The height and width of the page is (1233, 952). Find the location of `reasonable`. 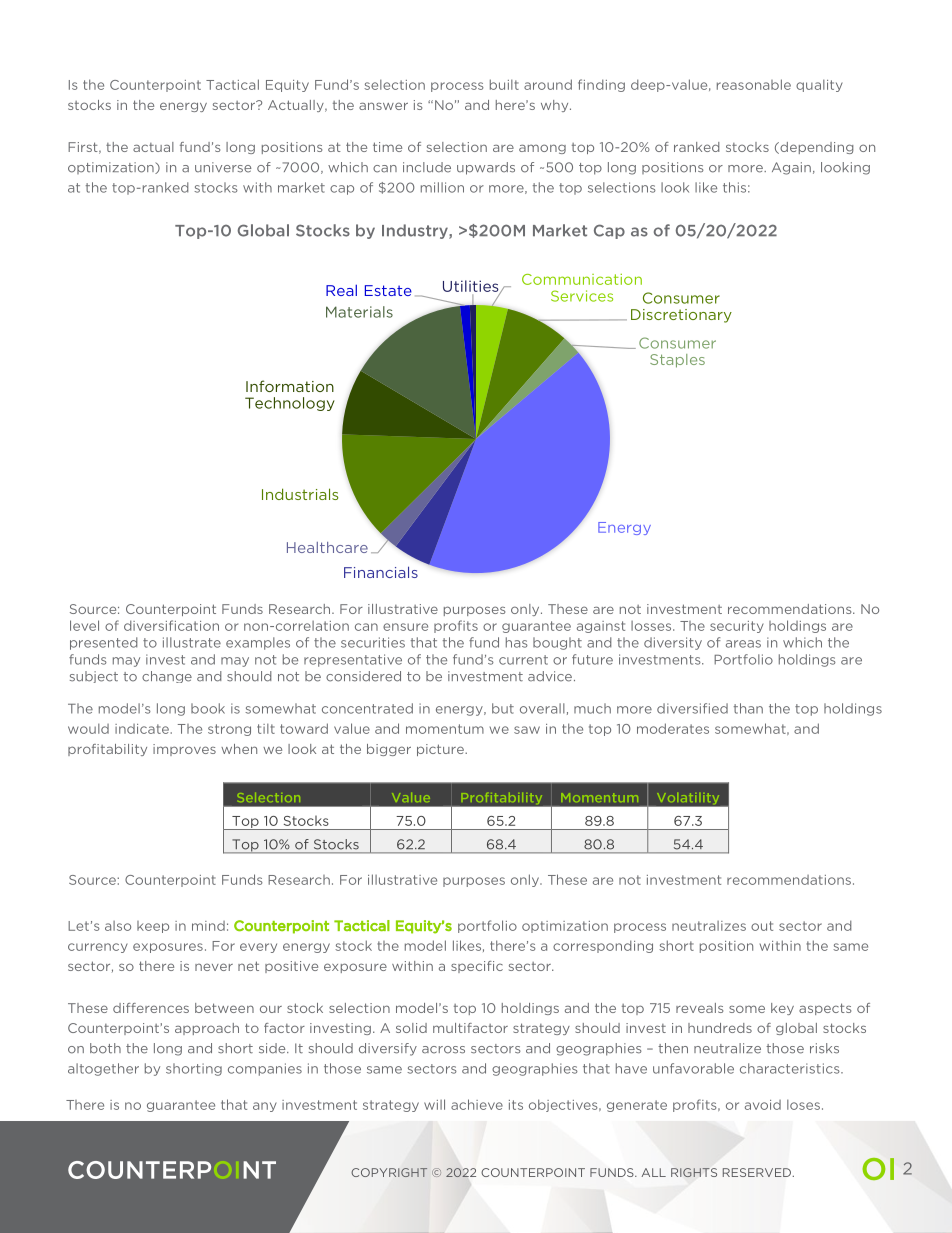

reasonable is located at coordinates (754, 84).
